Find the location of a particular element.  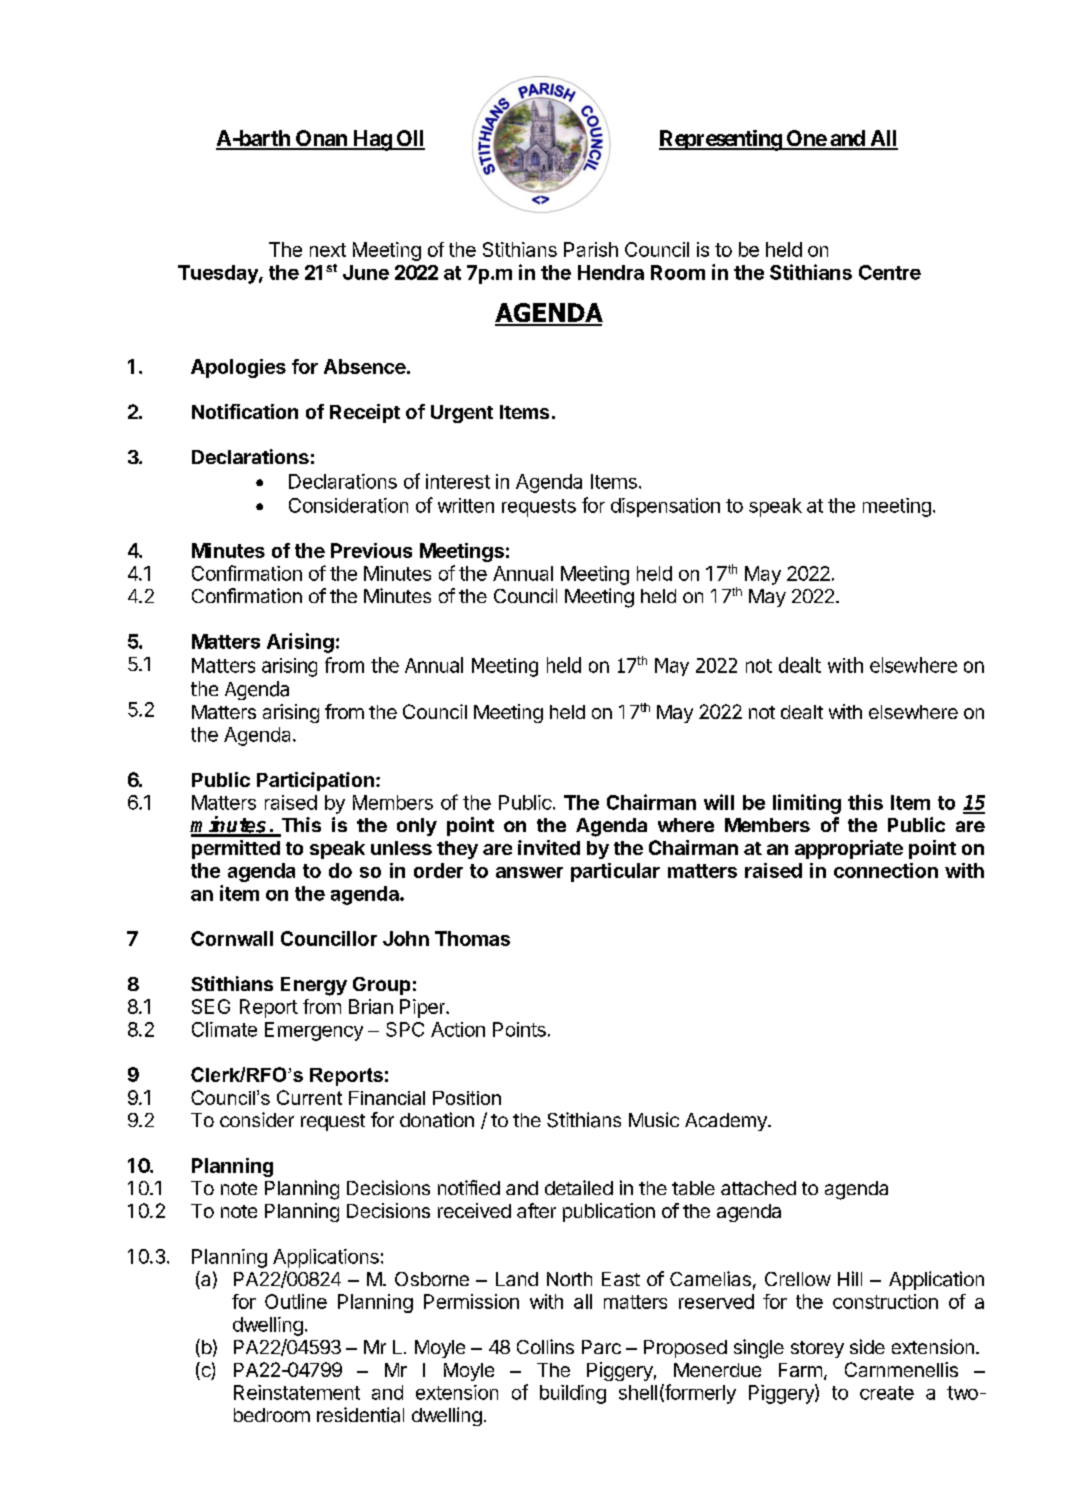

Reinstatement is located at coordinates (297, 1392).
